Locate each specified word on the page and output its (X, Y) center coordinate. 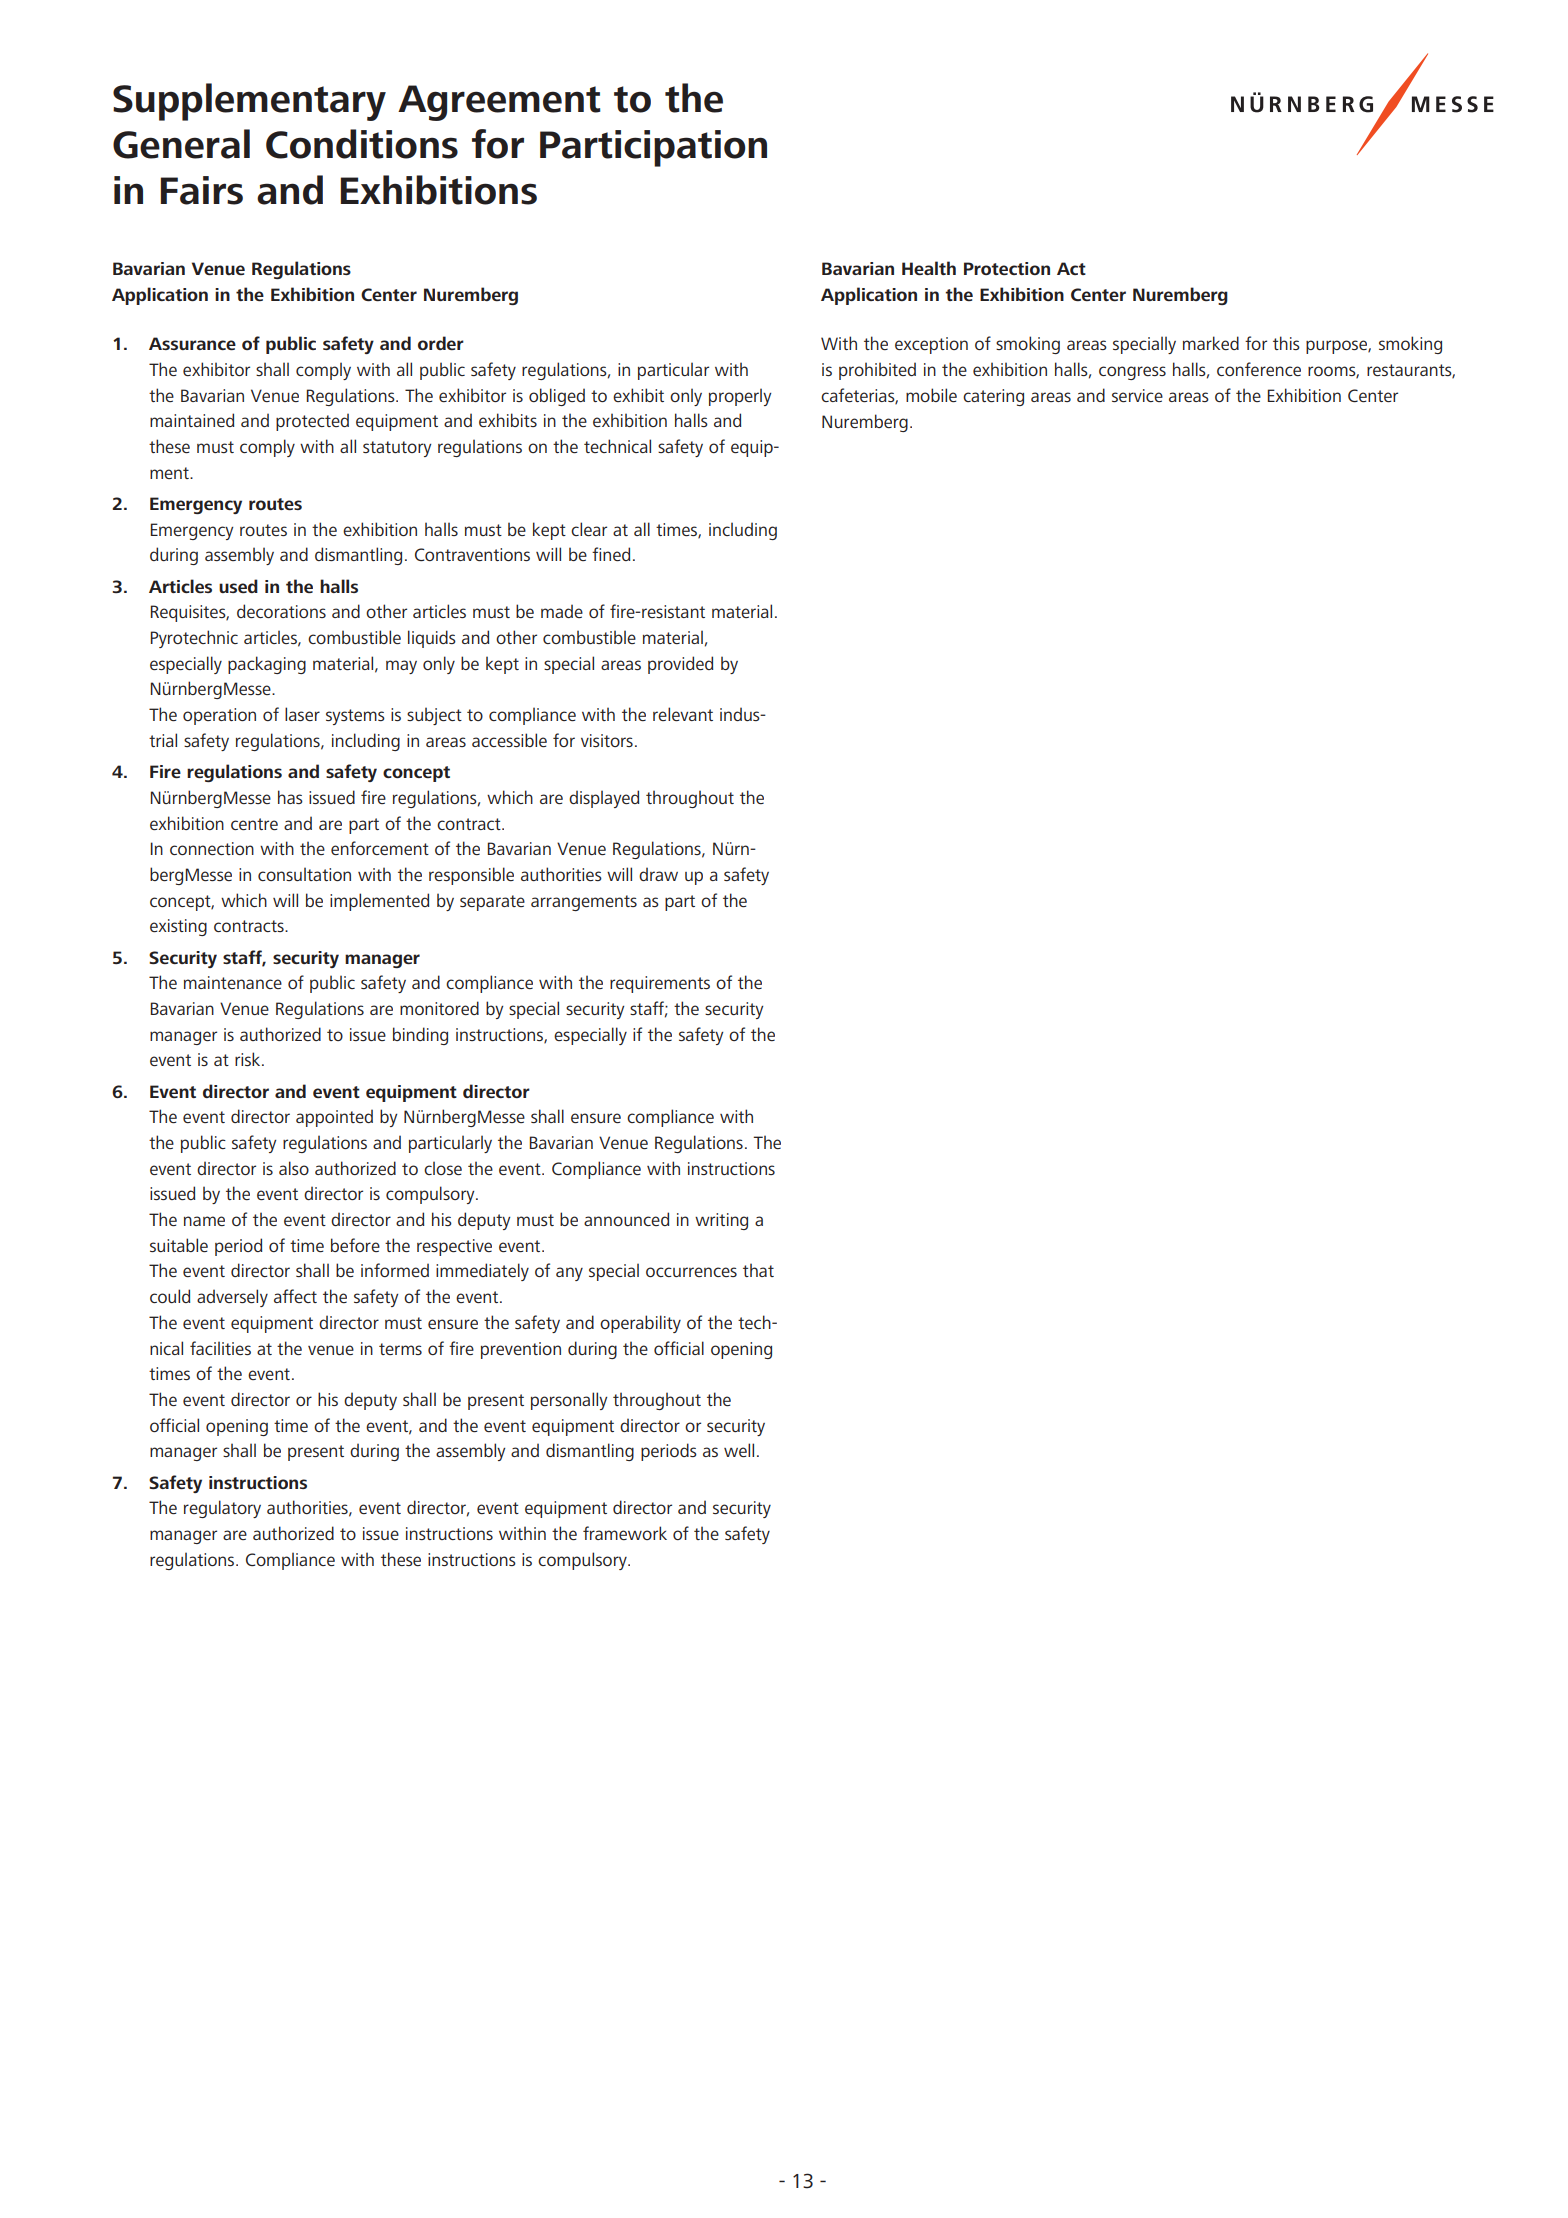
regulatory (222, 1509)
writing (721, 1221)
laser (302, 714)
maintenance (233, 982)
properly (740, 397)
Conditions (362, 144)
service (1137, 395)
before (355, 1245)
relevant (683, 714)
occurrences (691, 1272)
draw (658, 874)
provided (680, 665)
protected (312, 422)
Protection (1007, 268)
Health (929, 268)
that (758, 1270)
